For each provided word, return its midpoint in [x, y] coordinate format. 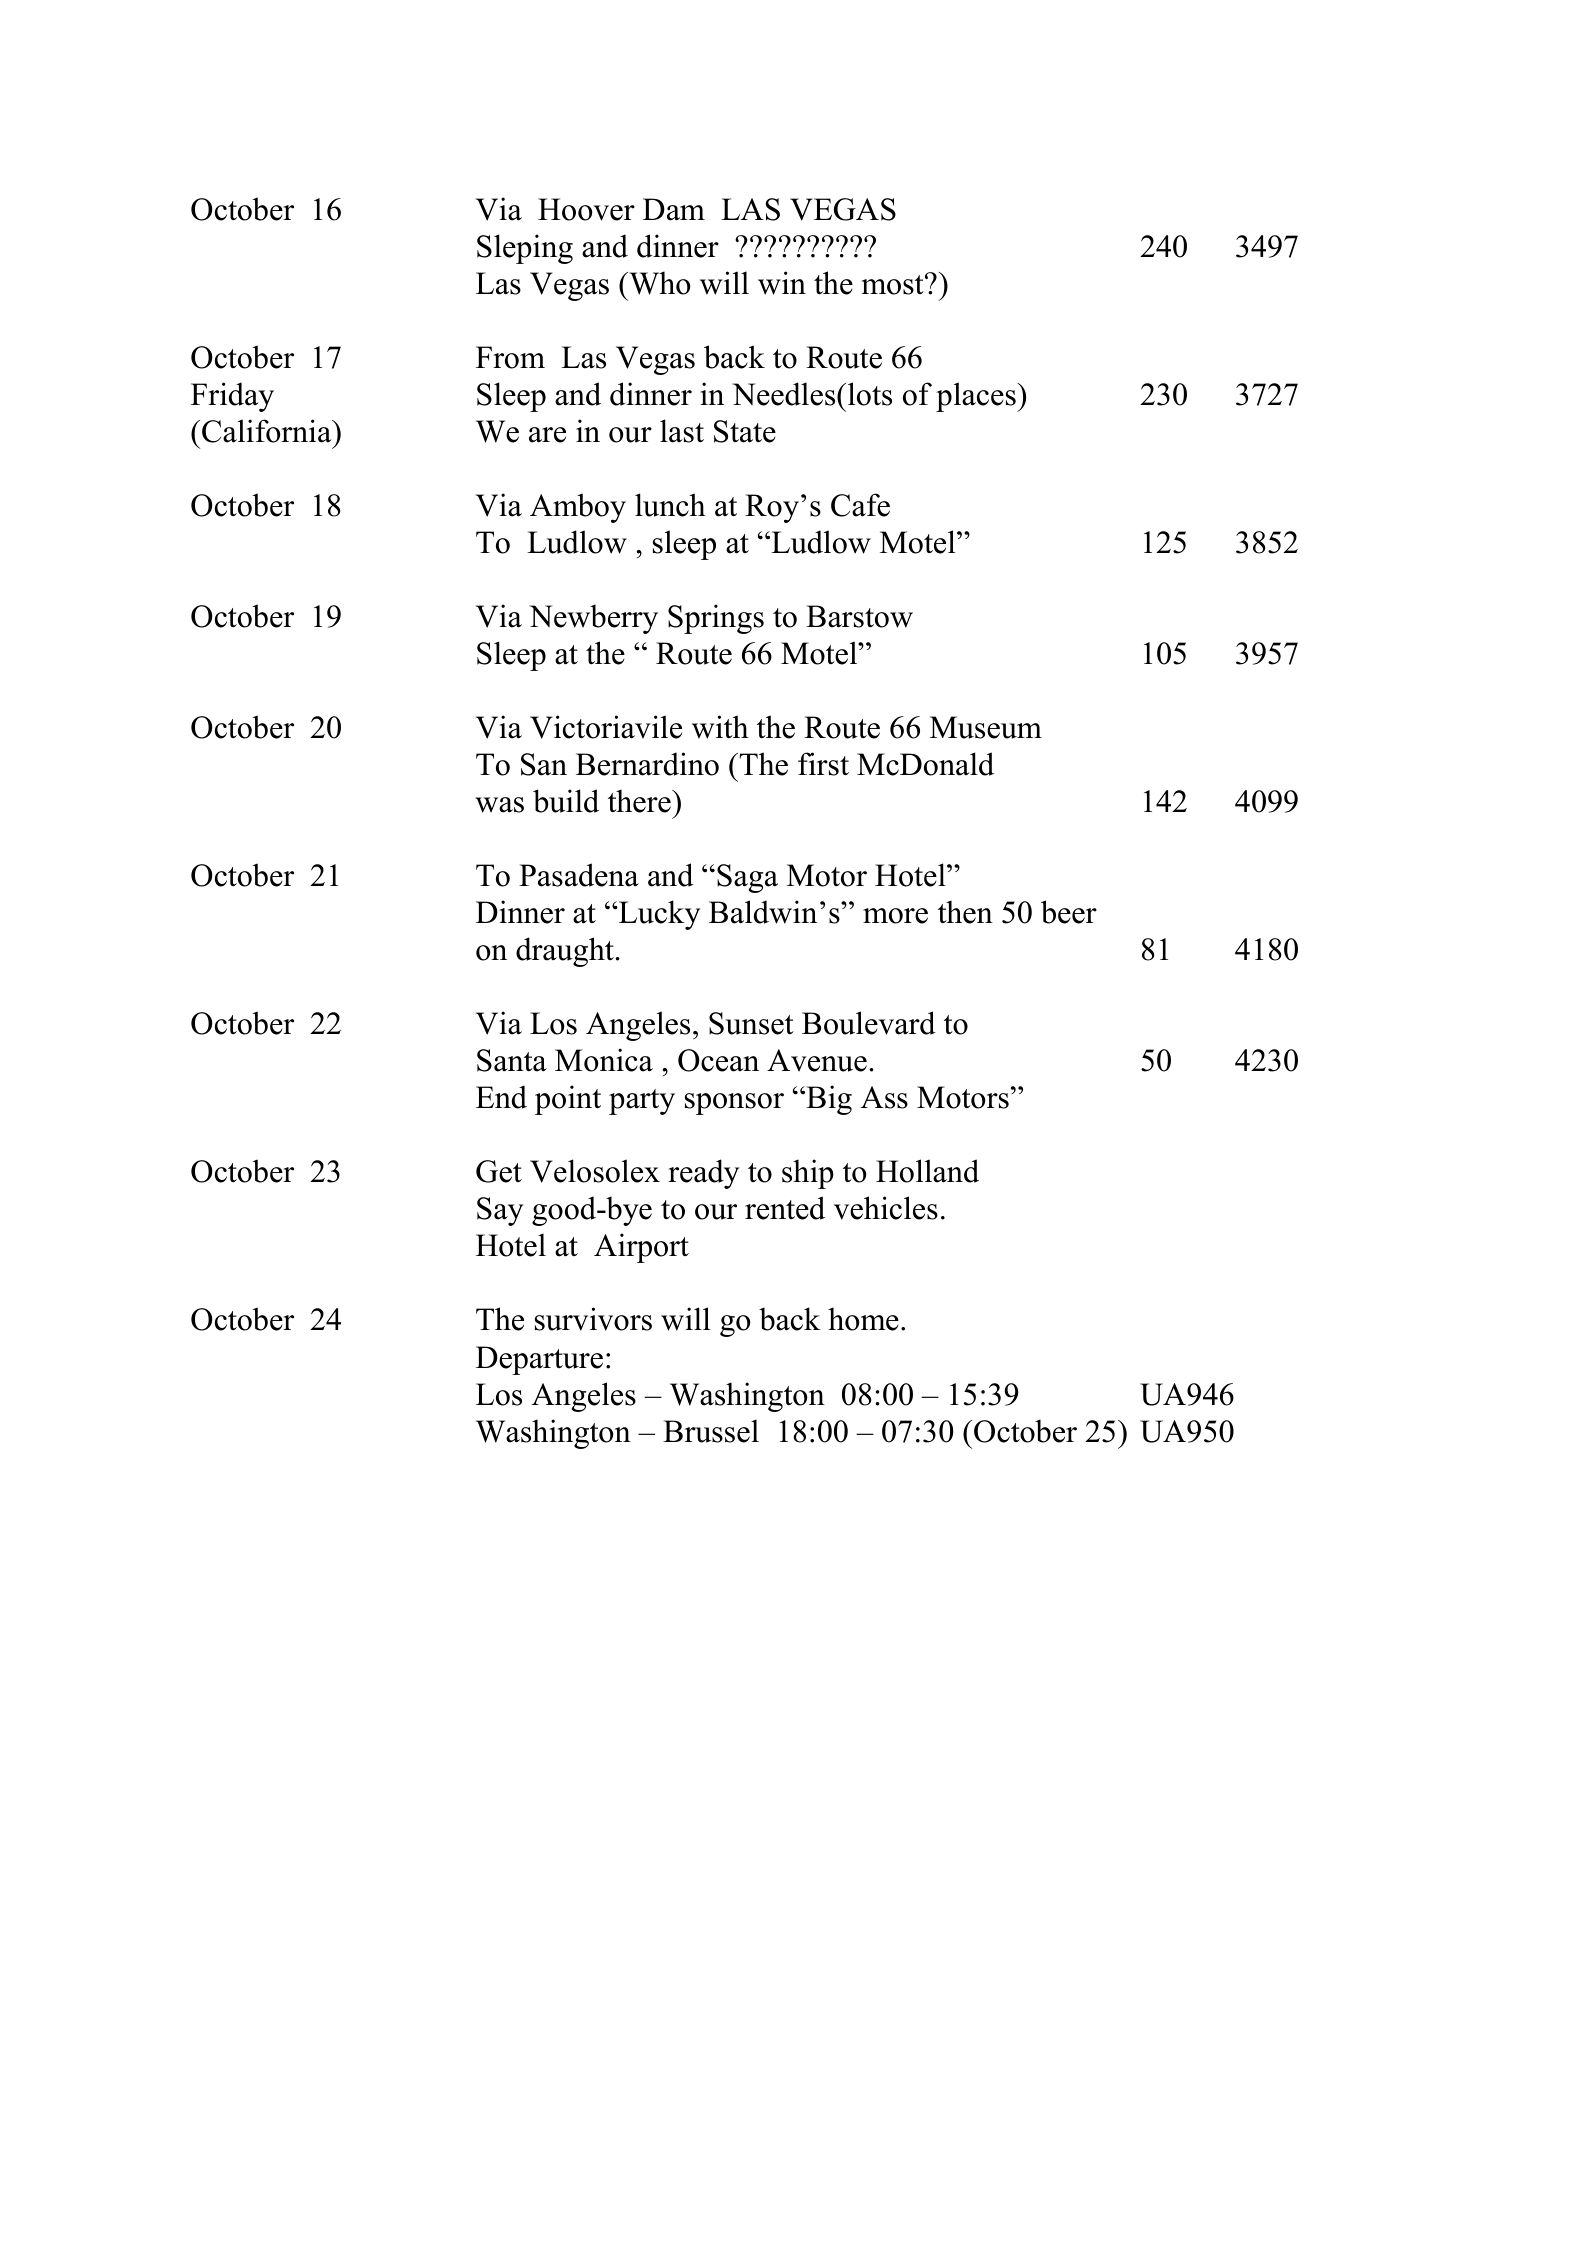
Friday [232, 397]
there [640, 801]
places [977, 397]
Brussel [711, 1431]
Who [659, 283]
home [863, 1319]
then [965, 912]
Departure [539, 1360]
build [566, 801]
